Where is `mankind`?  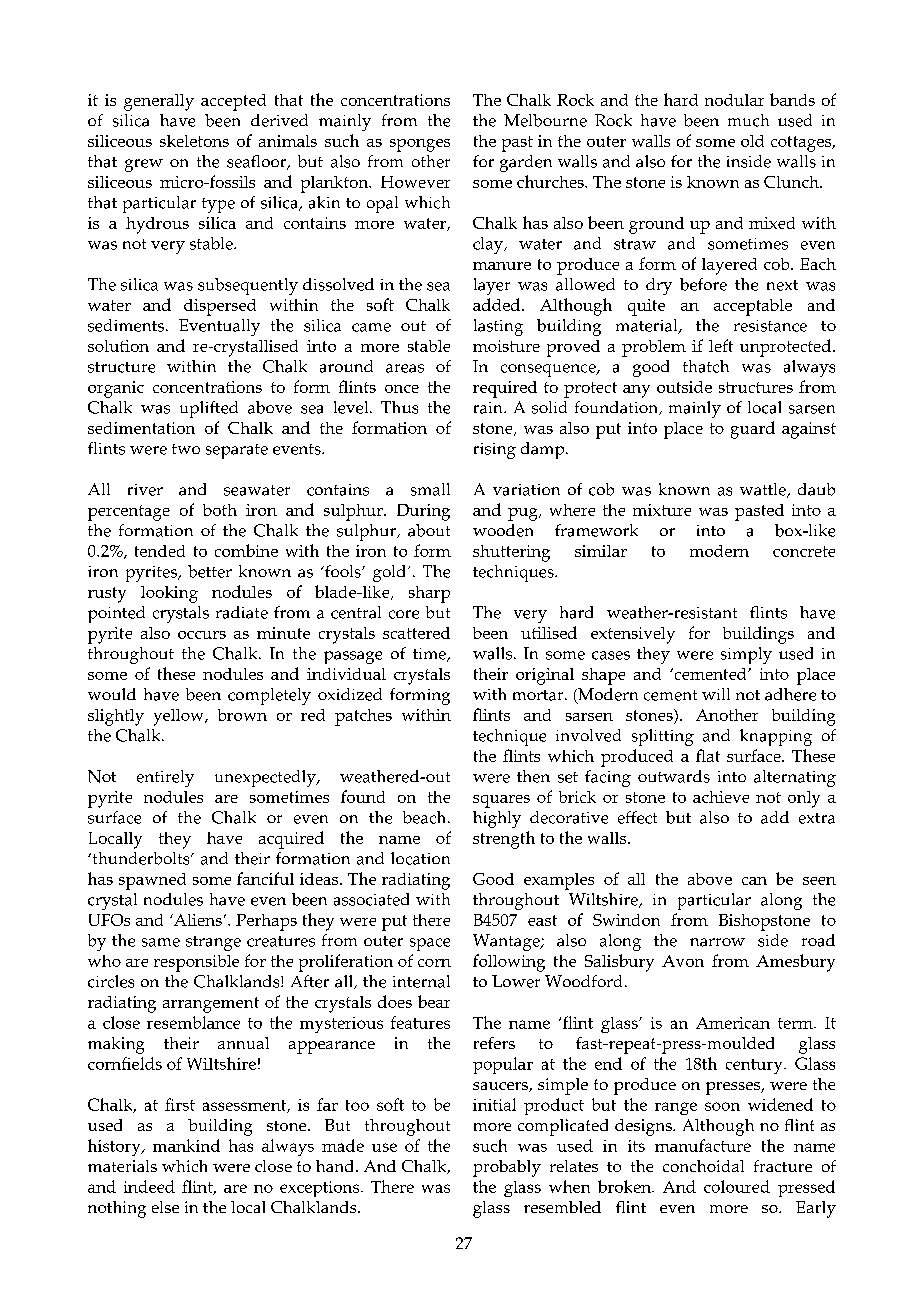 mankind is located at coordinates (186, 1145).
